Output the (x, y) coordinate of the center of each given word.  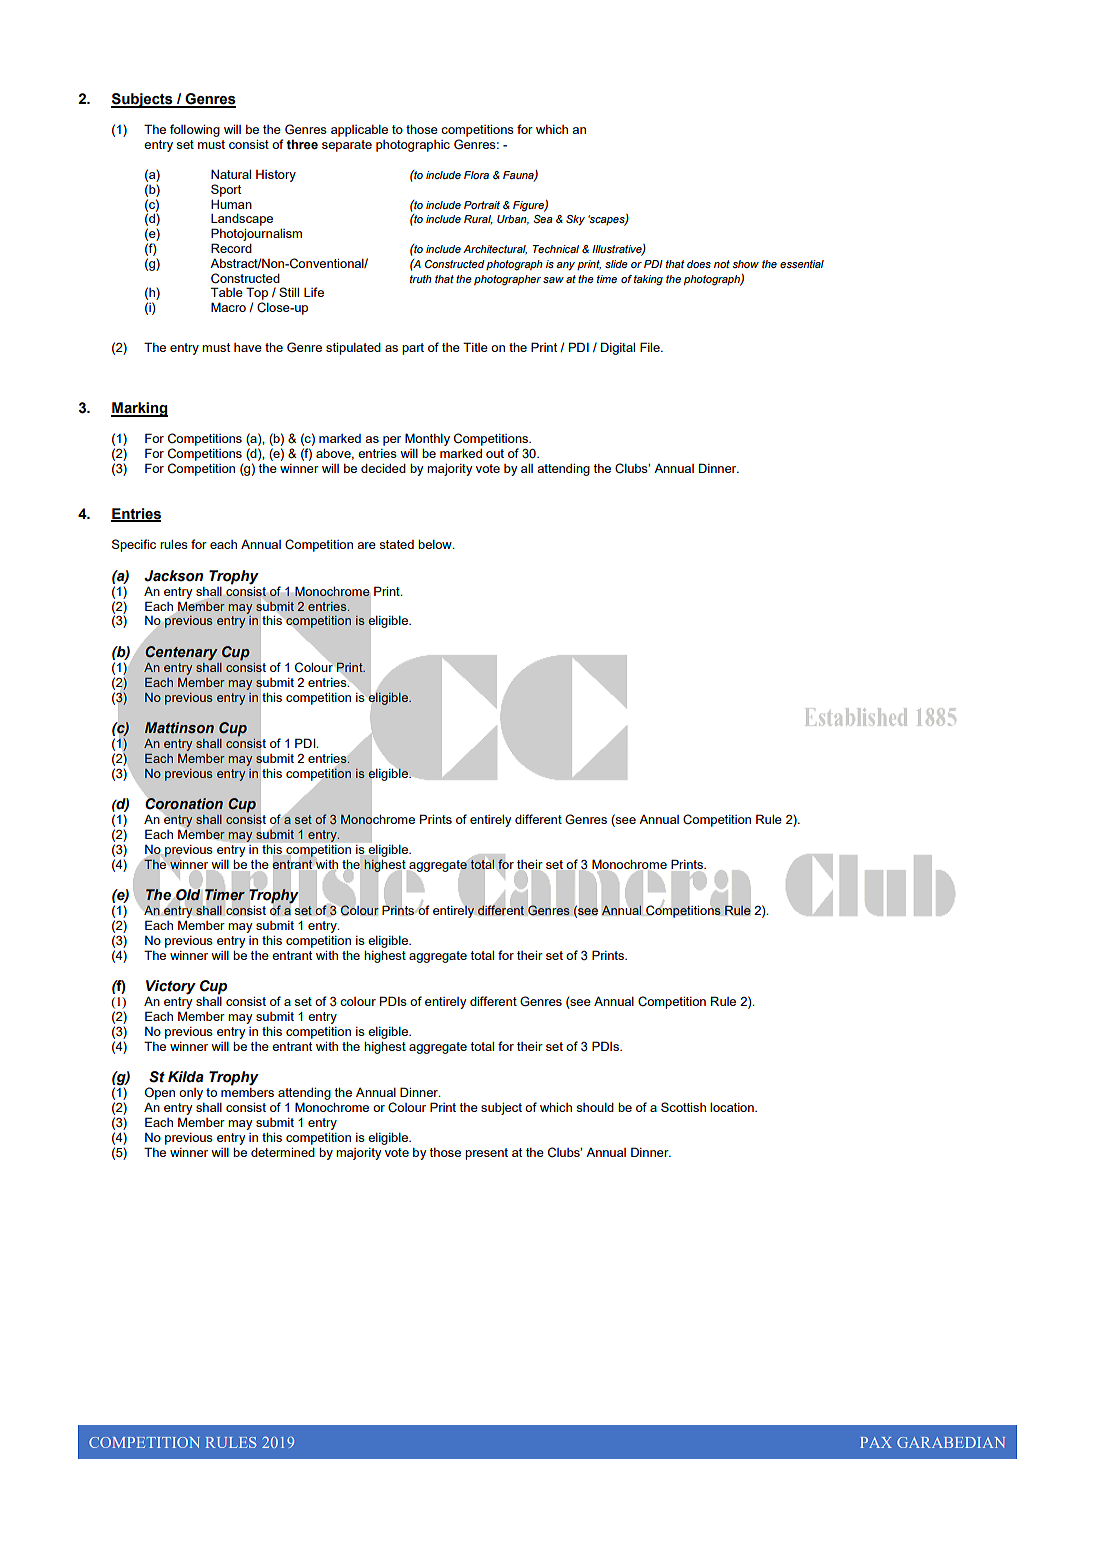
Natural (231, 174)
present (486, 1154)
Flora (476, 175)
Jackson (173, 576)
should (595, 1107)
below (436, 544)
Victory (171, 988)
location (733, 1107)
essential (802, 264)
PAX (876, 1442)
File (651, 347)
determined (283, 1152)
